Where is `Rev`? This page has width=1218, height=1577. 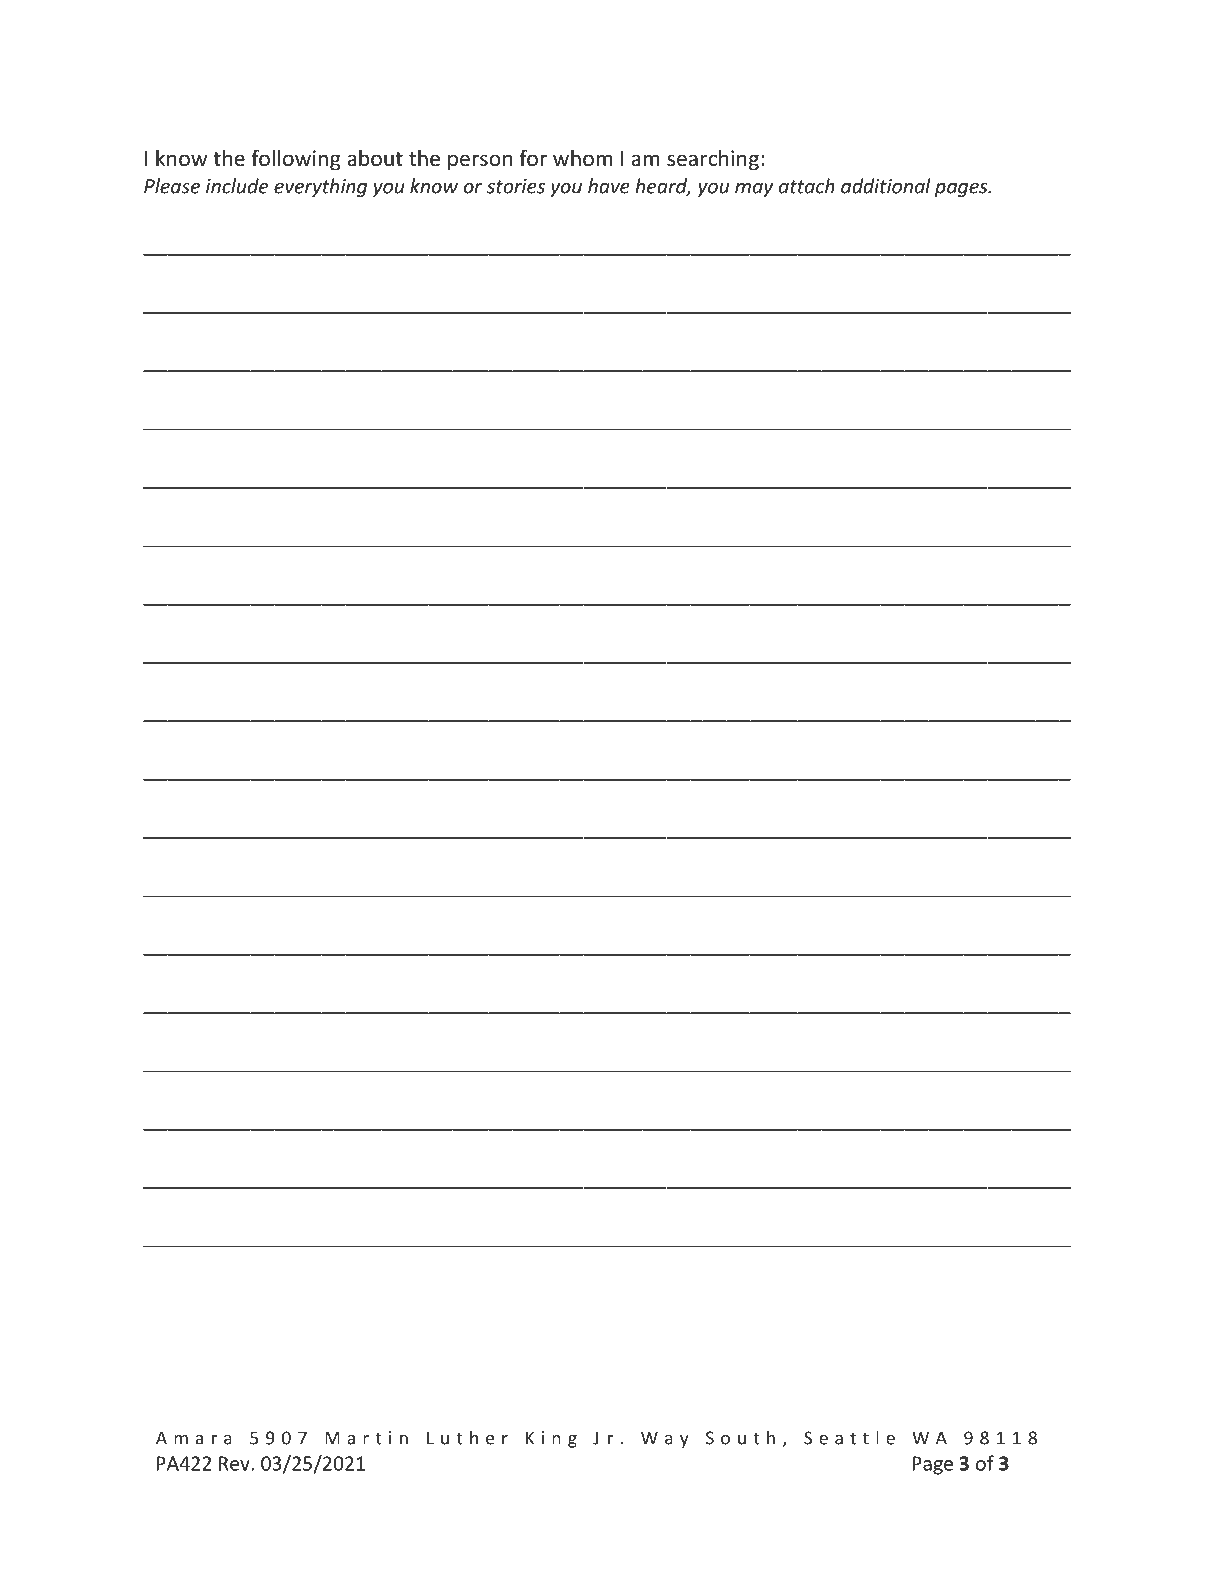 Rev is located at coordinates (235, 1463).
